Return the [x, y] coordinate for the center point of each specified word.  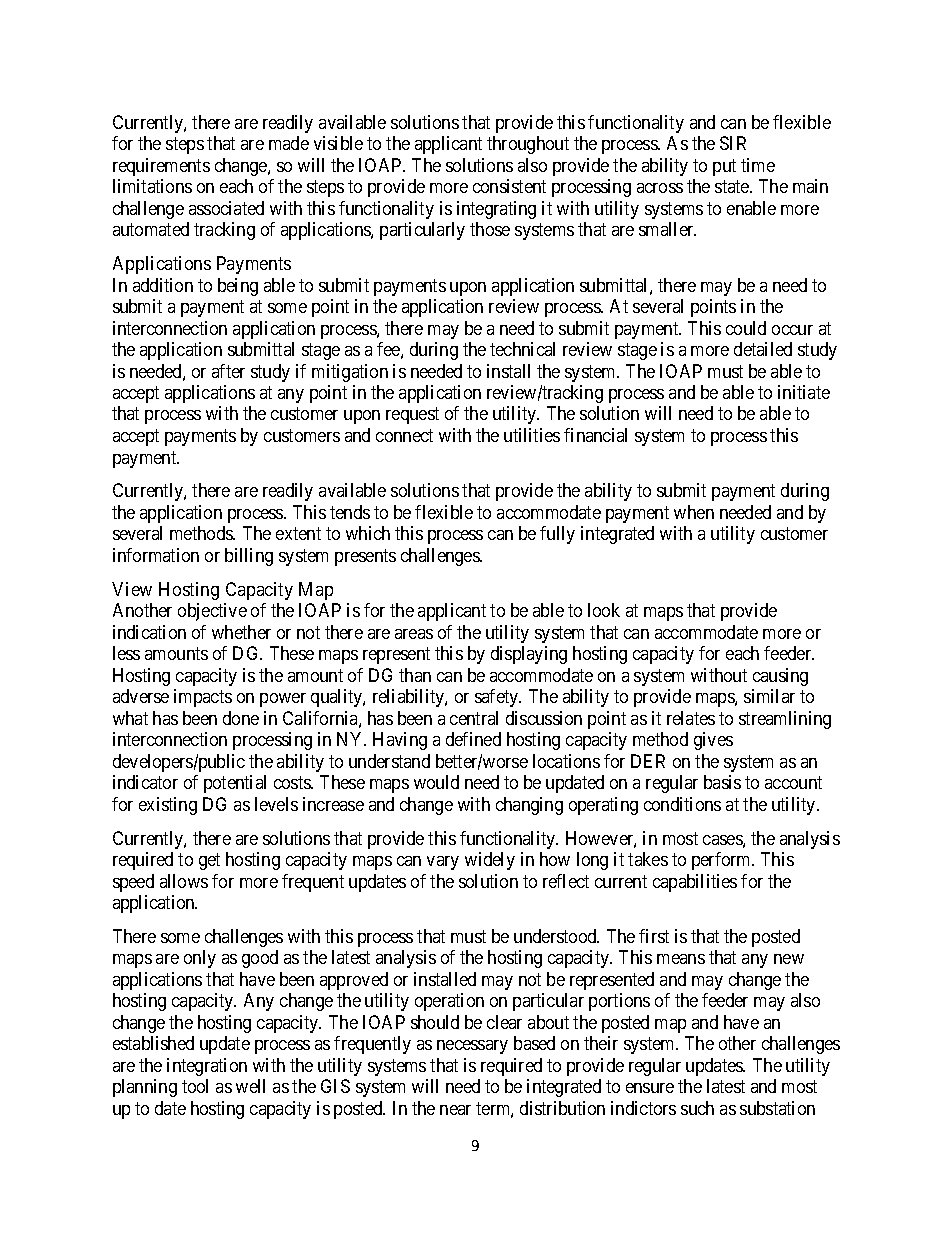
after [228, 371]
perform [723, 861]
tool [195, 1086]
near [455, 1110]
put [724, 167]
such [697, 1108]
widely [490, 861]
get [209, 861]
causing [780, 677]
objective [212, 612]
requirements [161, 167]
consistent [509, 186]
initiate [804, 392]
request [412, 416]
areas [414, 634]
